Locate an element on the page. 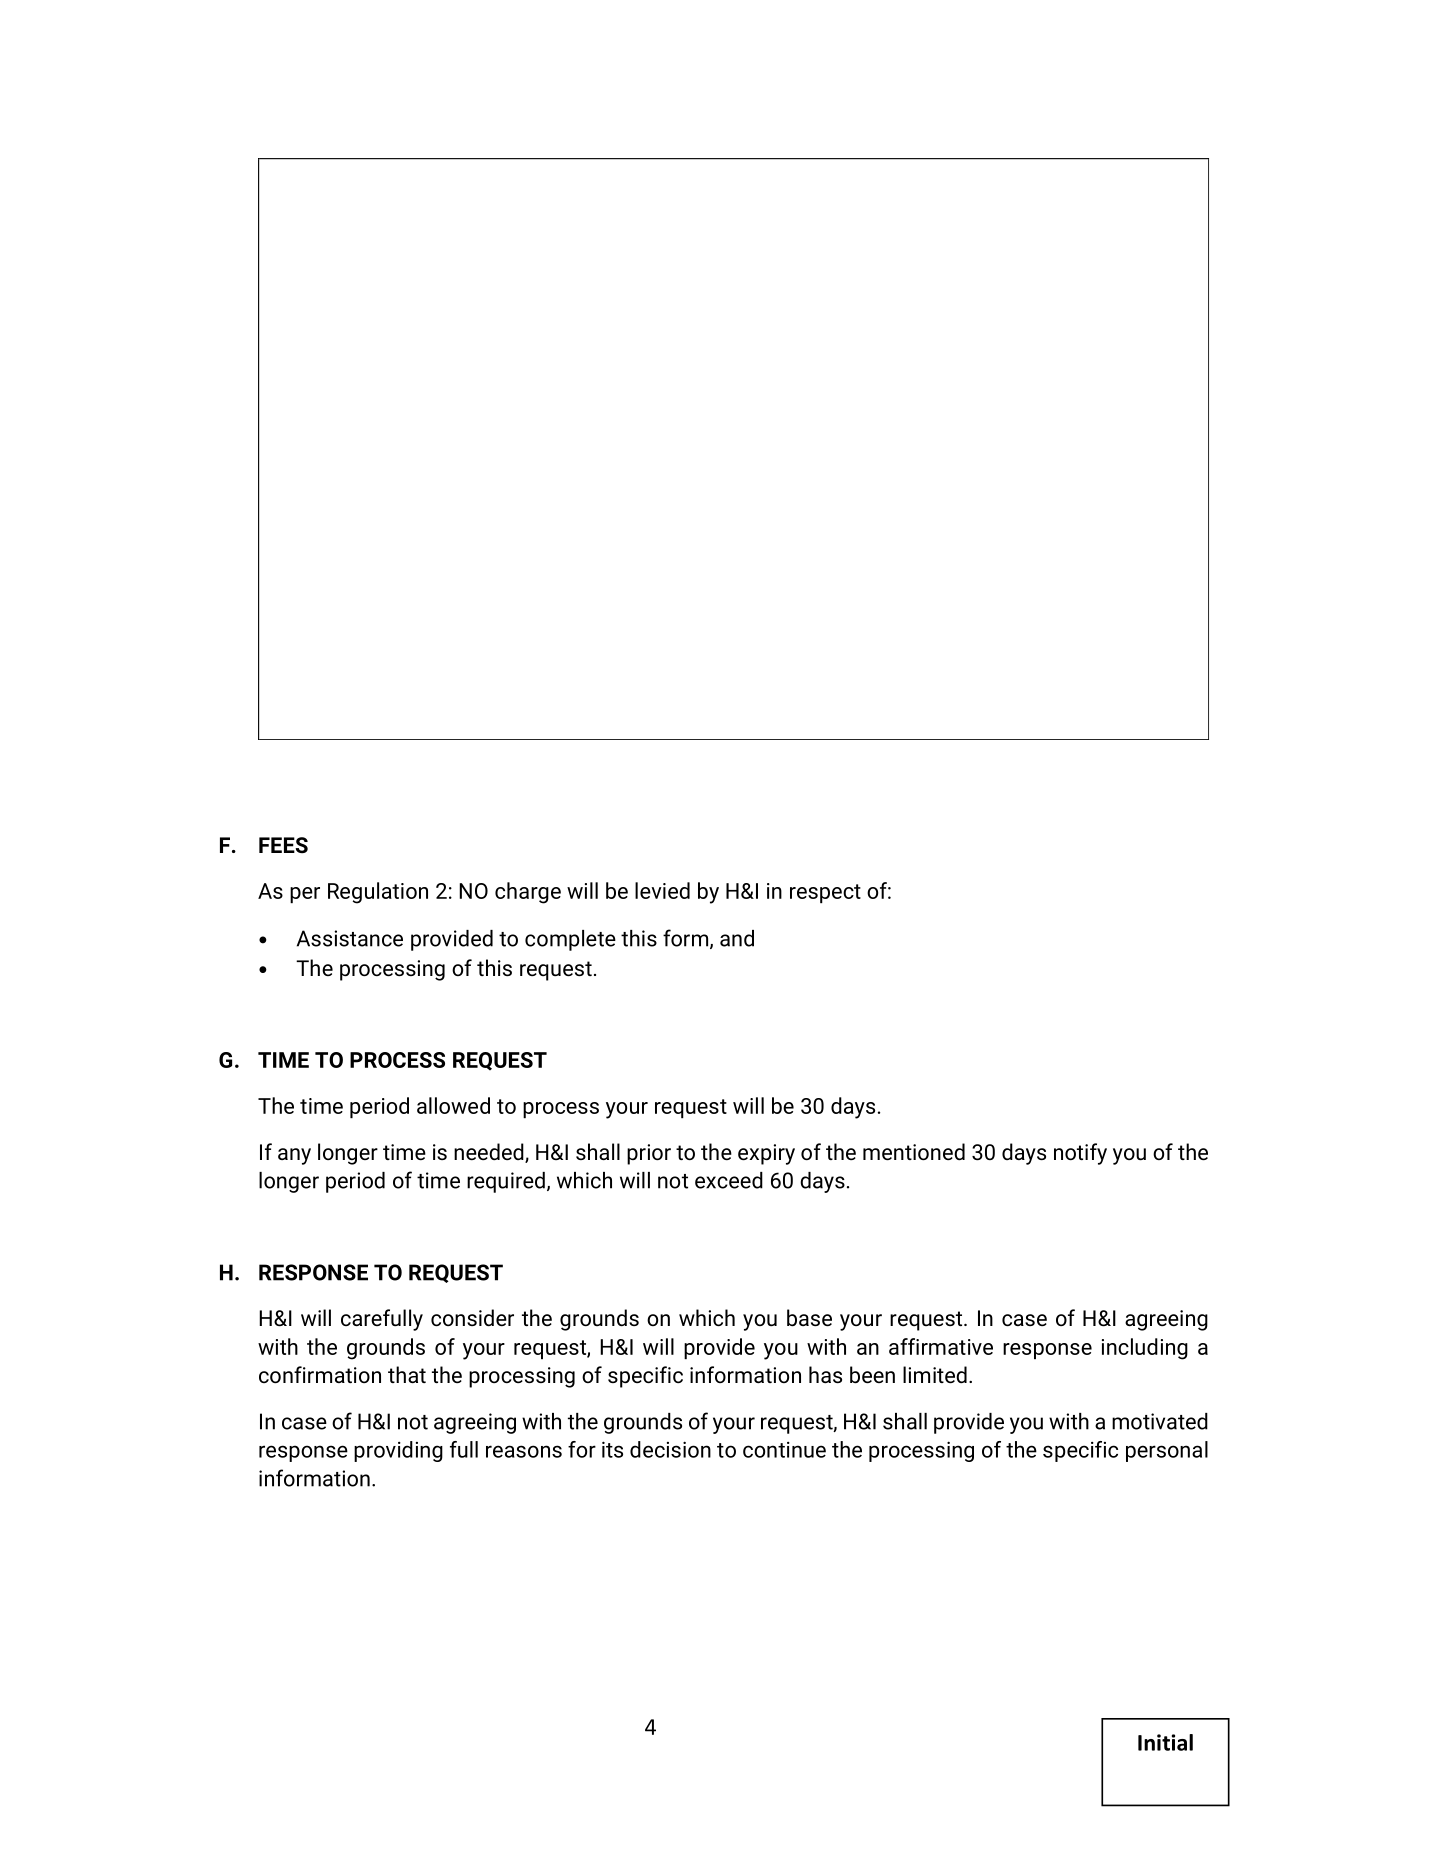 Image resolution: width=1429 pixels, height=1850 pixels. levied is located at coordinates (662, 890).
